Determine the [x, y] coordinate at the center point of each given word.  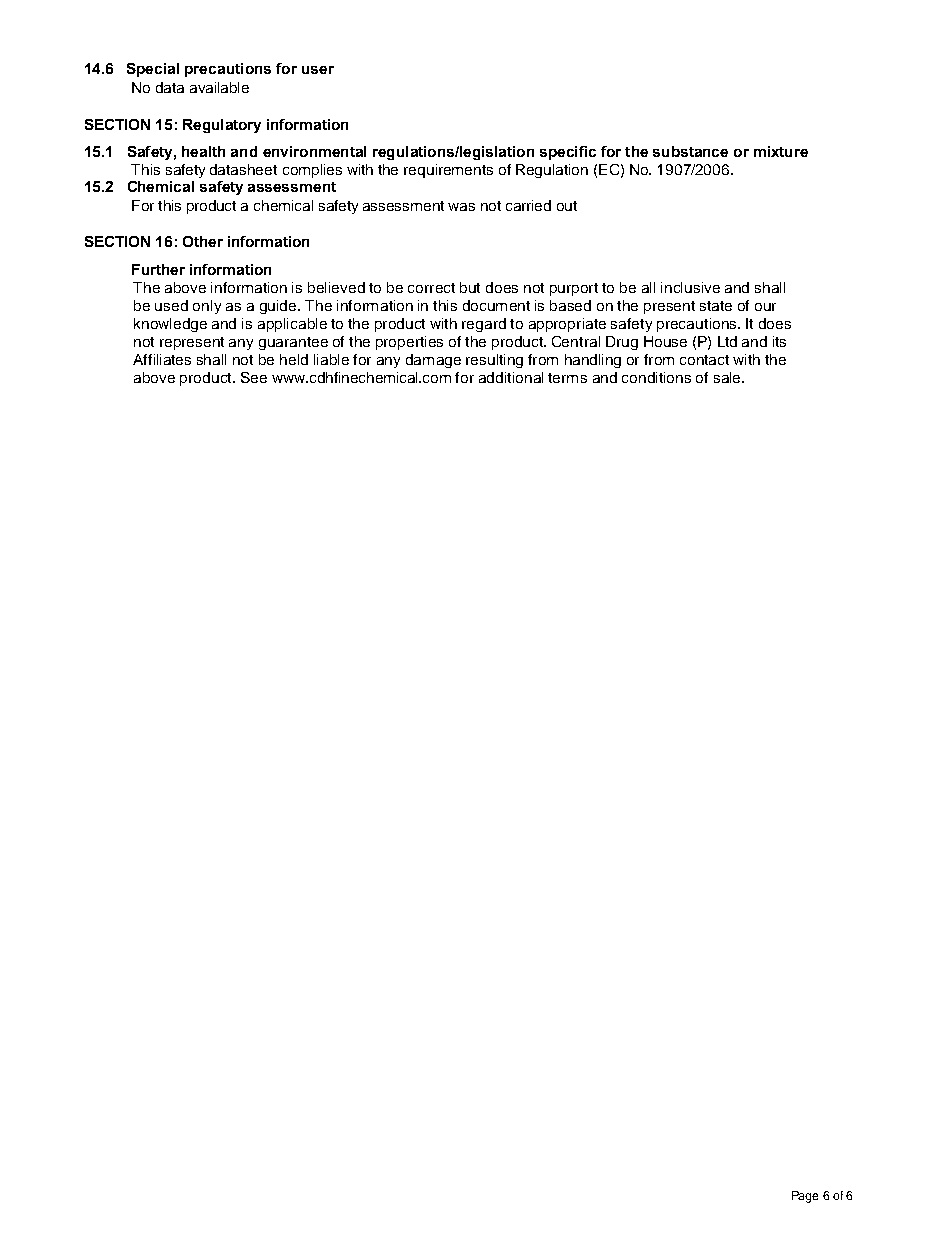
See [254, 377]
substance [690, 151]
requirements [448, 171]
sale [728, 377]
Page [805, 1197]
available [219, 87]
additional [511, 377]
